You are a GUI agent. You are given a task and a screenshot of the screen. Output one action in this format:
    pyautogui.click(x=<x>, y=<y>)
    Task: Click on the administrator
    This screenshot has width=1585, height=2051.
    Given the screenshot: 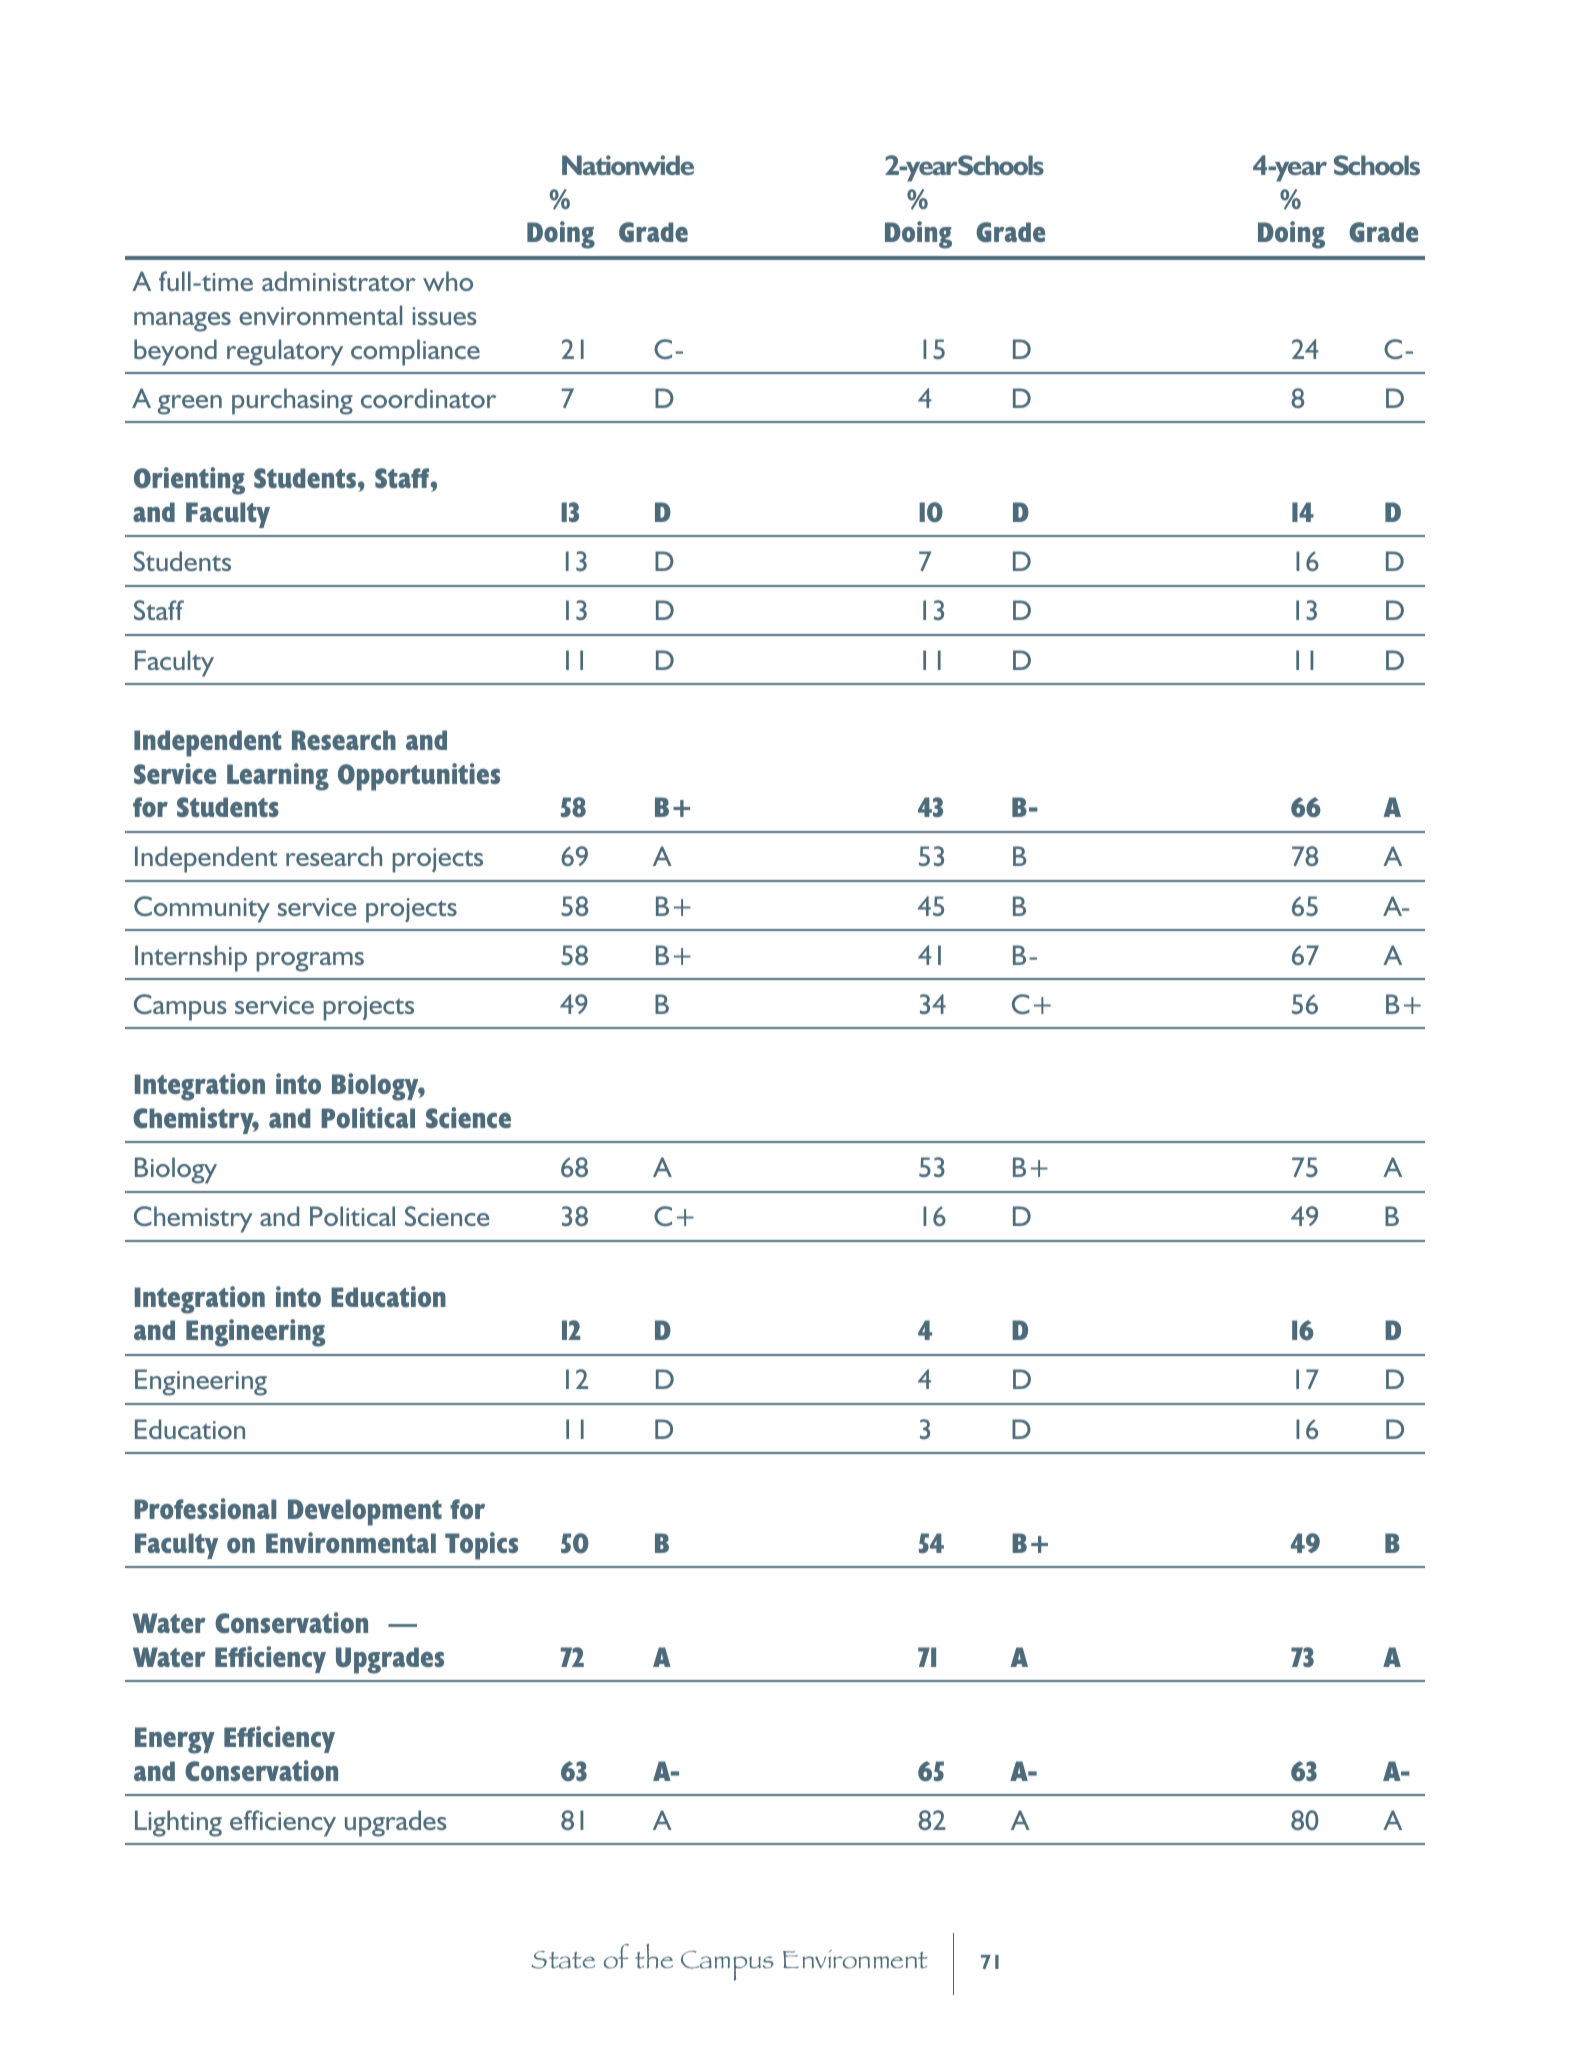 What is the action you would take?
    pyautogui.click(x=339, y=281)
